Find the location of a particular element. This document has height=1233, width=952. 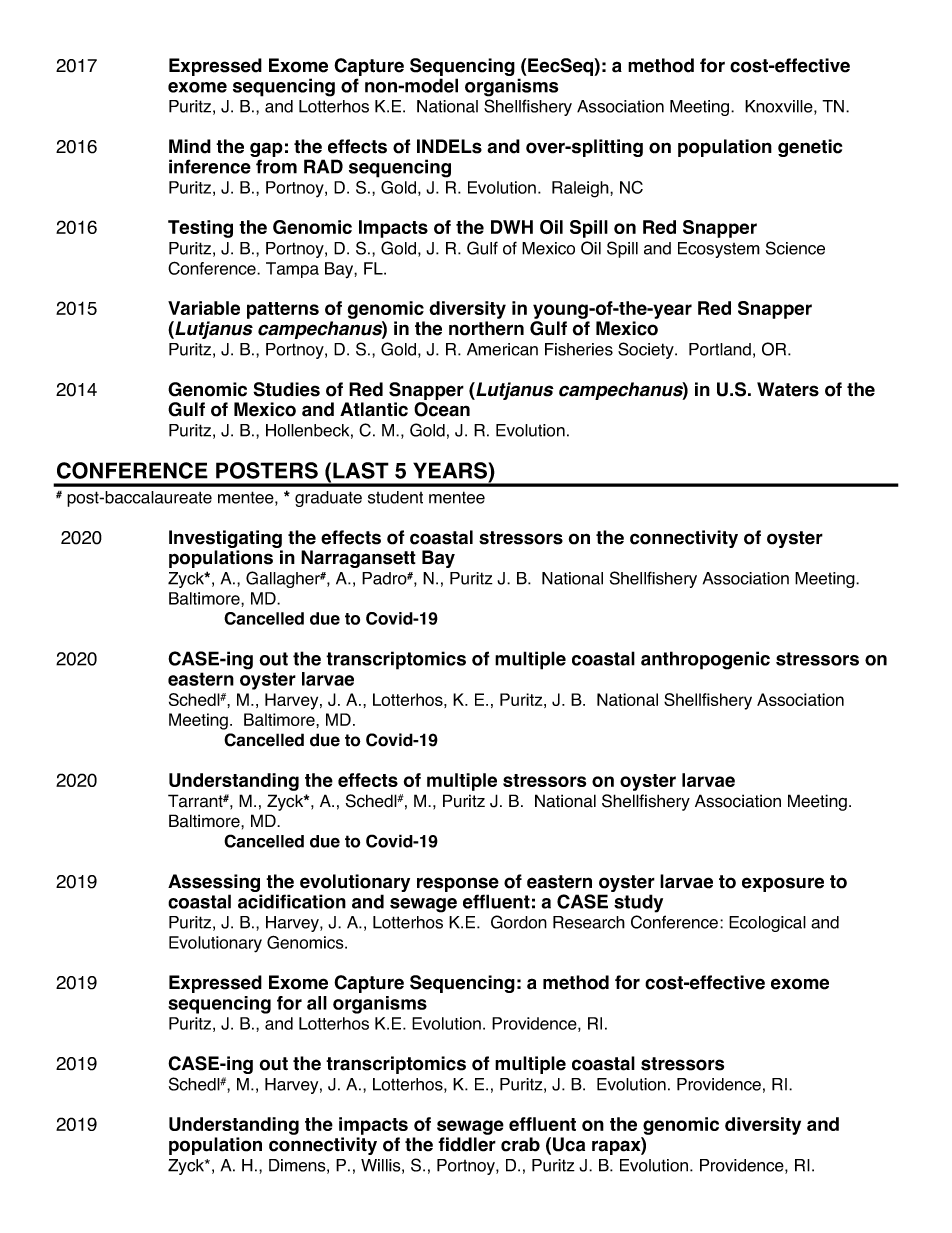

from is located at coordinates (276, 166).
